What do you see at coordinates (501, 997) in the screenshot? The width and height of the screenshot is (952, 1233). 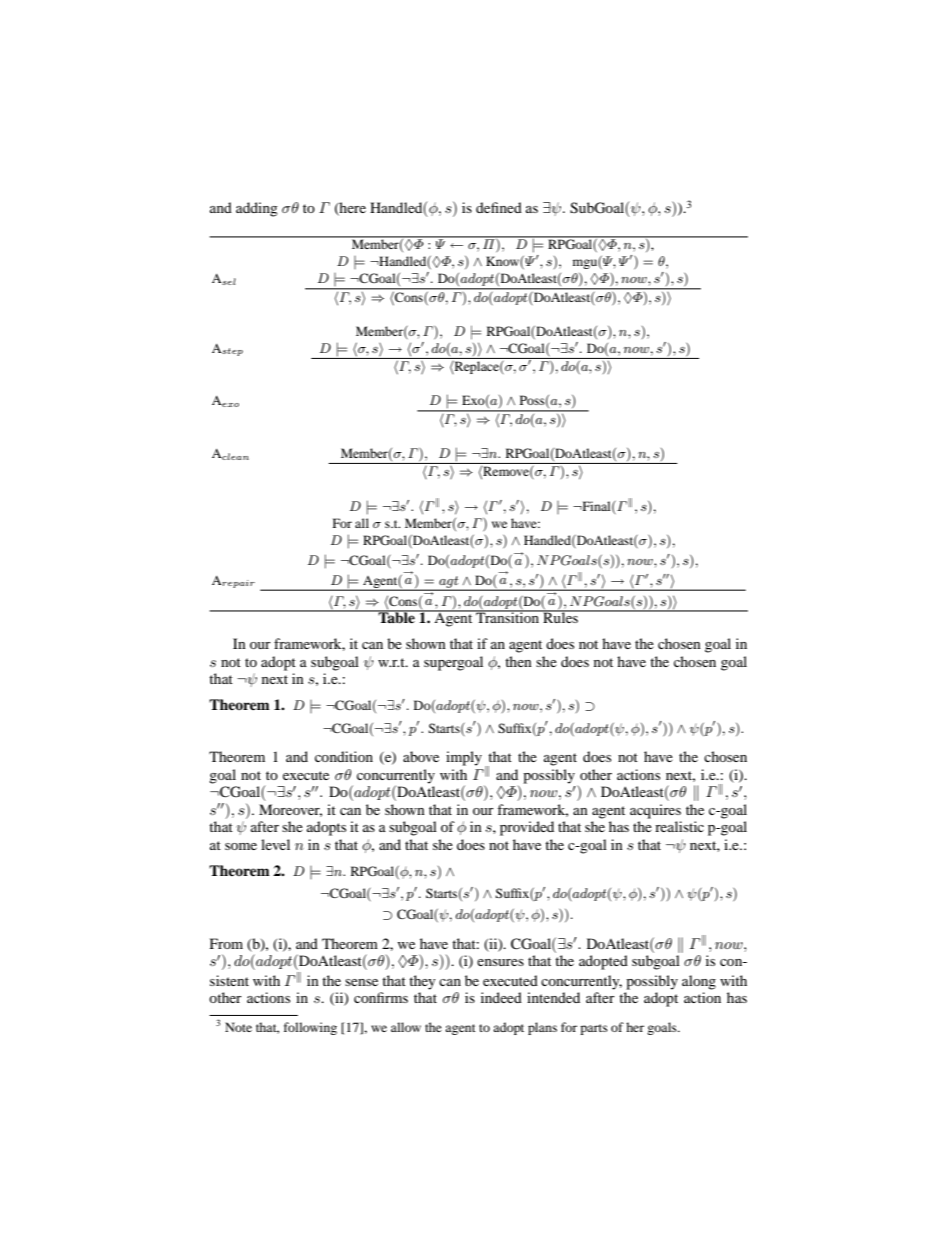 I see `indeed` at bounding box center [501, 997].
